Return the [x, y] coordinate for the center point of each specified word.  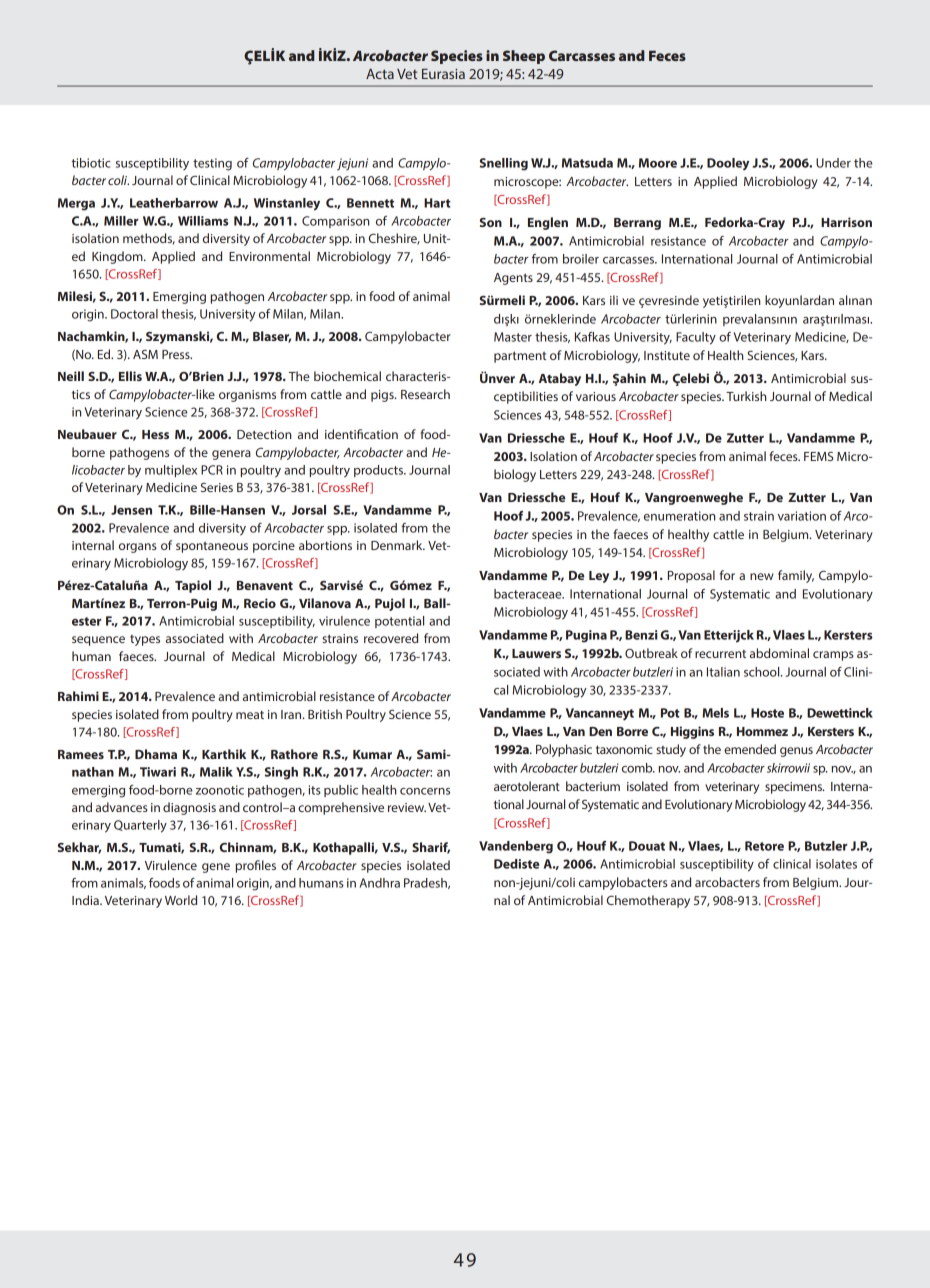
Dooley [728, 164]
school [763, 672]
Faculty [696, 338]
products [379, 471]
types [145, 640]
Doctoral [134, 314]
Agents [513, 279]
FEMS [818, 456]
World [181, 900]
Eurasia [443, 74]
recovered [391, 638]
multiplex [171, 471]
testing [212, 164]
